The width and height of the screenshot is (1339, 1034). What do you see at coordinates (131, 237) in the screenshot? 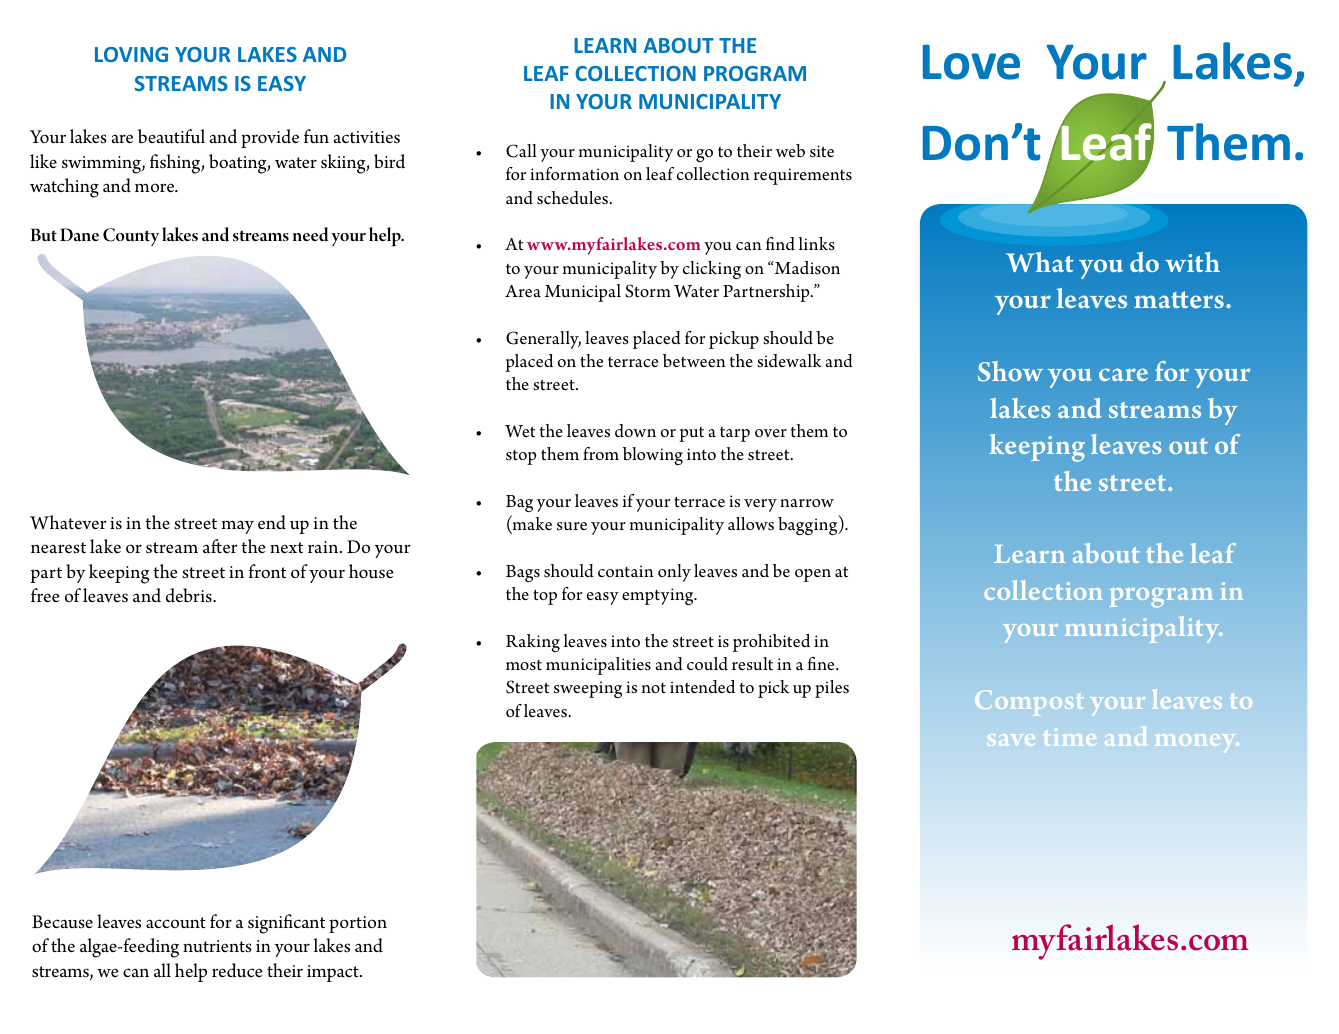
I see `County` at bounding box center [131, 237].
